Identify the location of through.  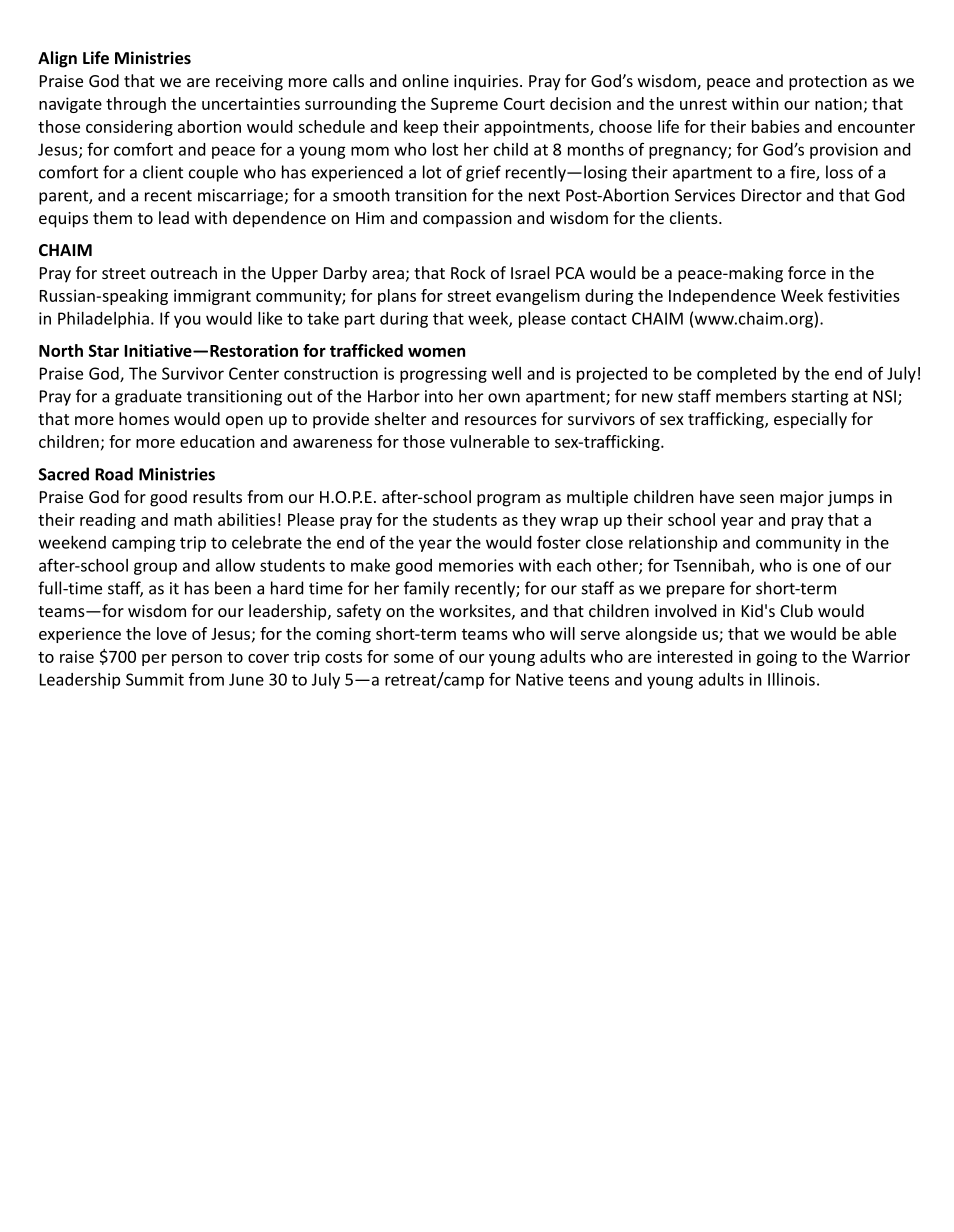
(136, 105).
